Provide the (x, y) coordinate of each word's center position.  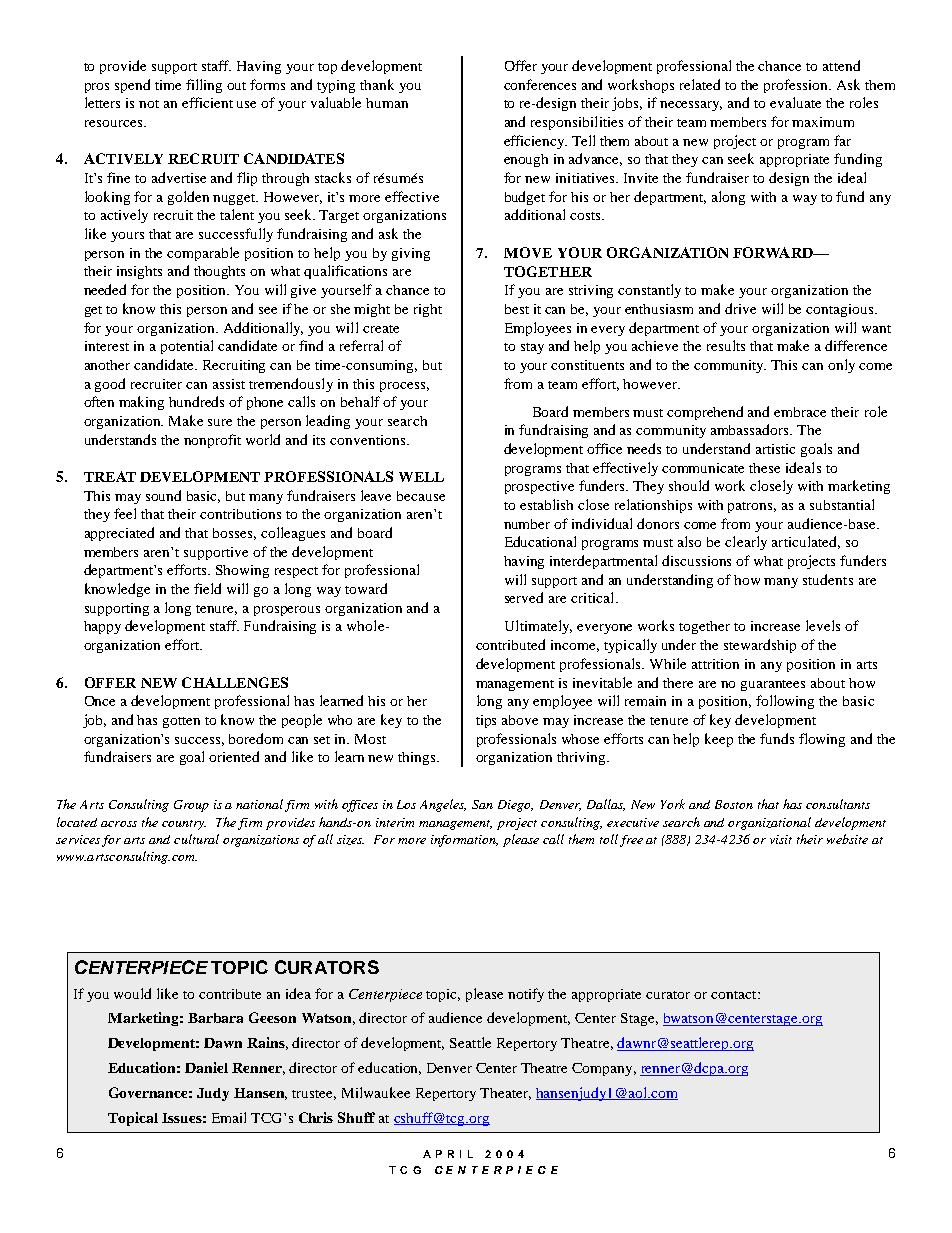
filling (204, 86)
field (207, 588)
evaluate (795, 102)
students (828, 579)
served (524, 597)
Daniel (206, 1067)
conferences (540, 84)
